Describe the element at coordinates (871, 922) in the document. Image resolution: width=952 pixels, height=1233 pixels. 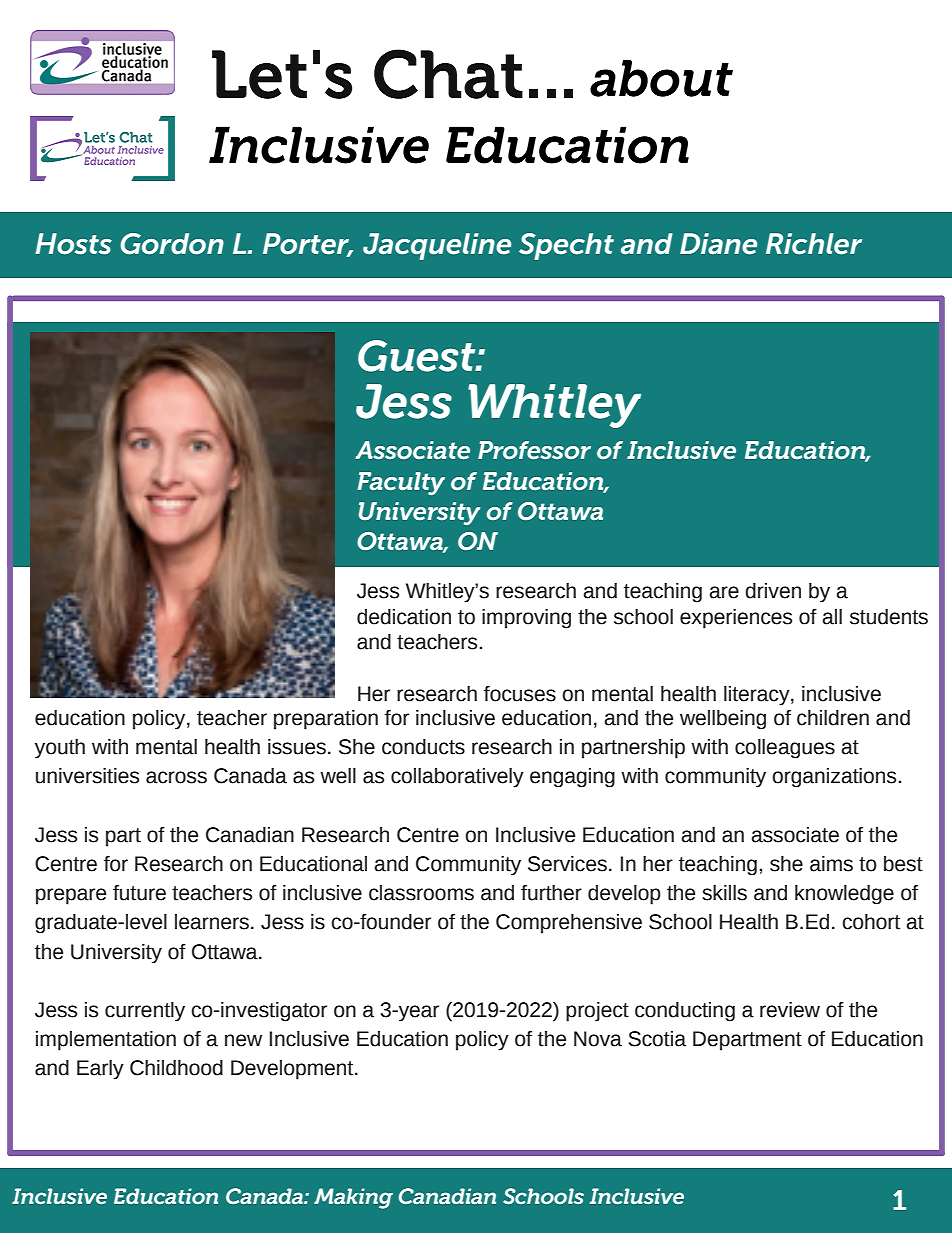
I see `cohort` at that location.
